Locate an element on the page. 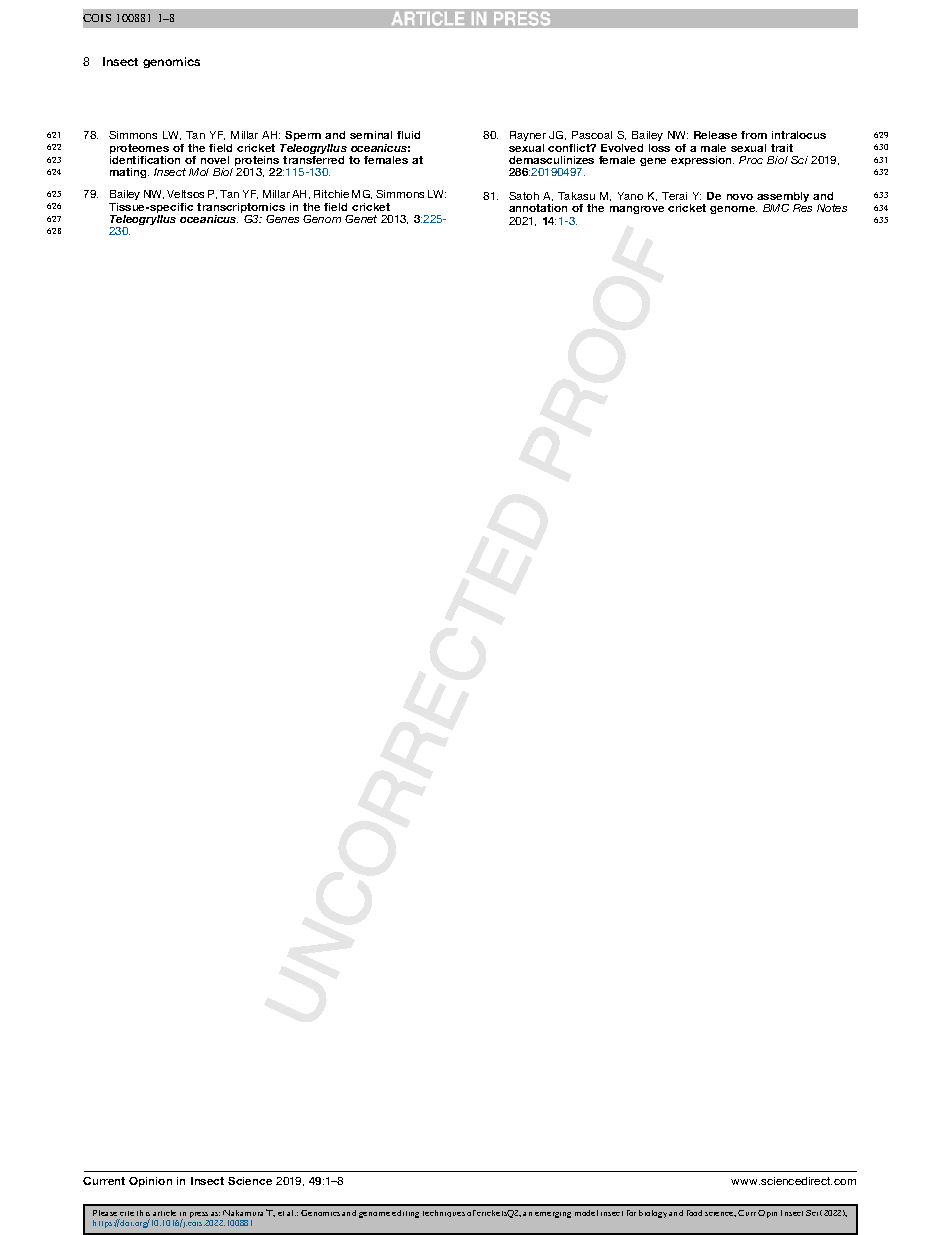 The width and height of the document is (952, 1235). Proc is located at coordinates (751, 160).
